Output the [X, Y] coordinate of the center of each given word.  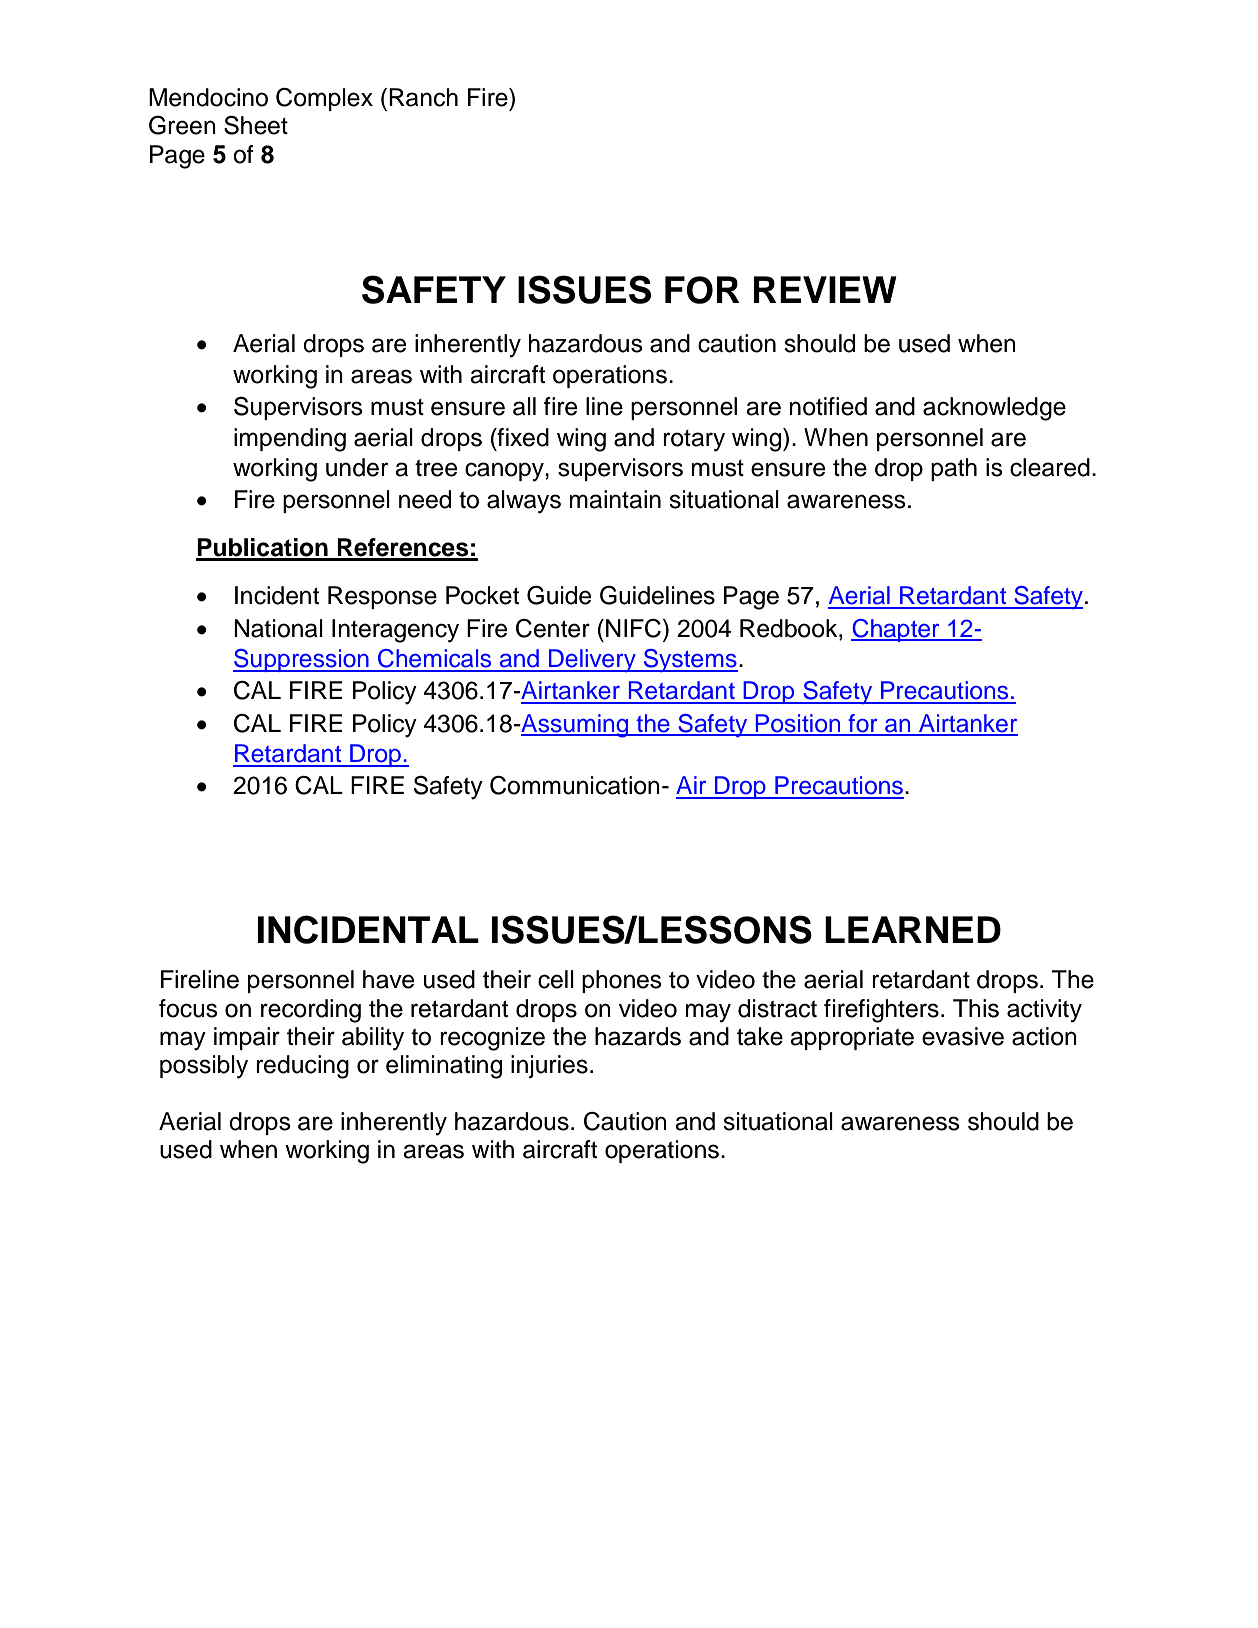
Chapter [896, 630]
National [278, 628]
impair [247, 1038]
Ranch [423, 97]
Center [553, 628]
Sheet [256, 125]
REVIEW [825, 289]
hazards [638, 1036]
